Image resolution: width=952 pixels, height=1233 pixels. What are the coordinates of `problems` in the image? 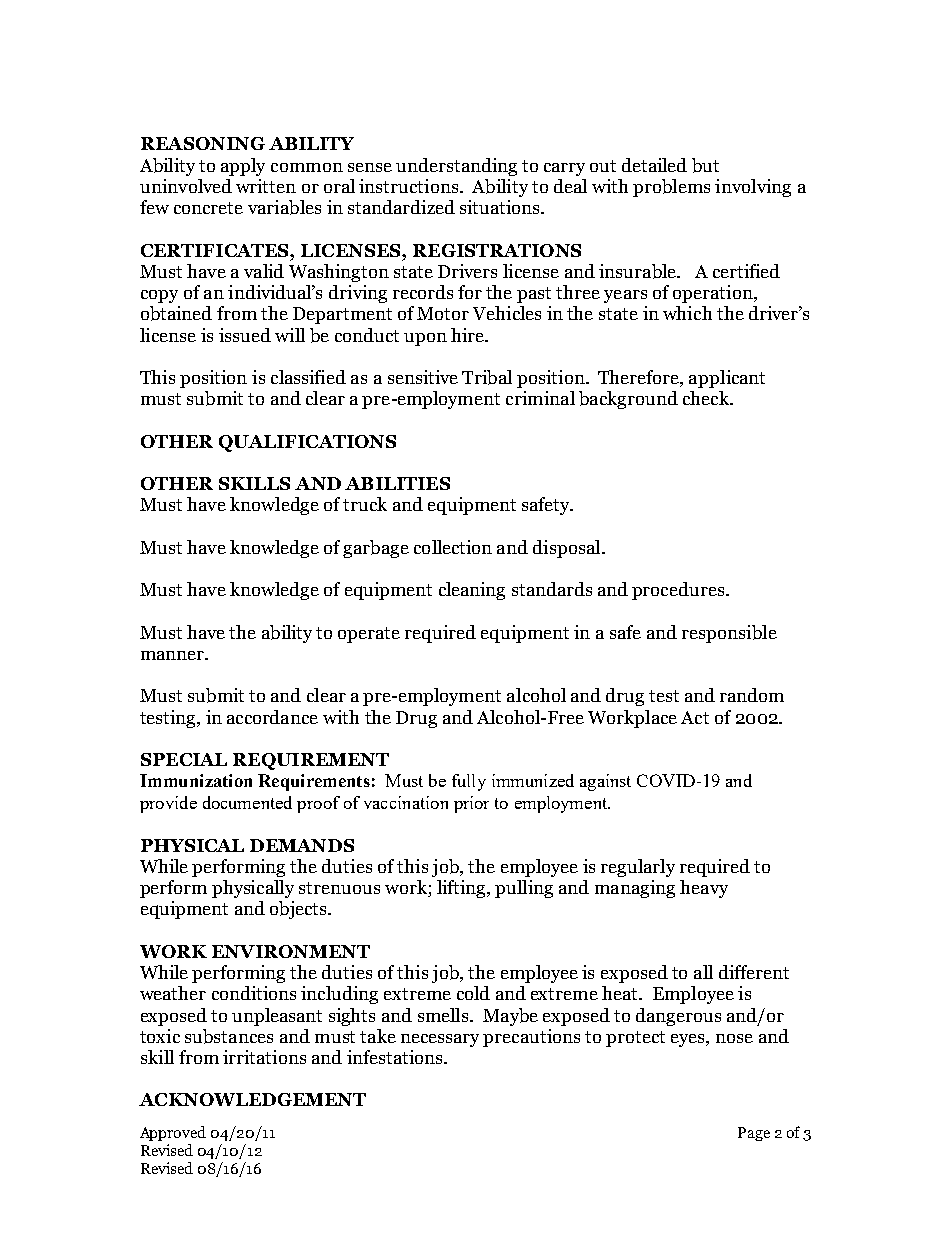 It's located at (671, 188).
